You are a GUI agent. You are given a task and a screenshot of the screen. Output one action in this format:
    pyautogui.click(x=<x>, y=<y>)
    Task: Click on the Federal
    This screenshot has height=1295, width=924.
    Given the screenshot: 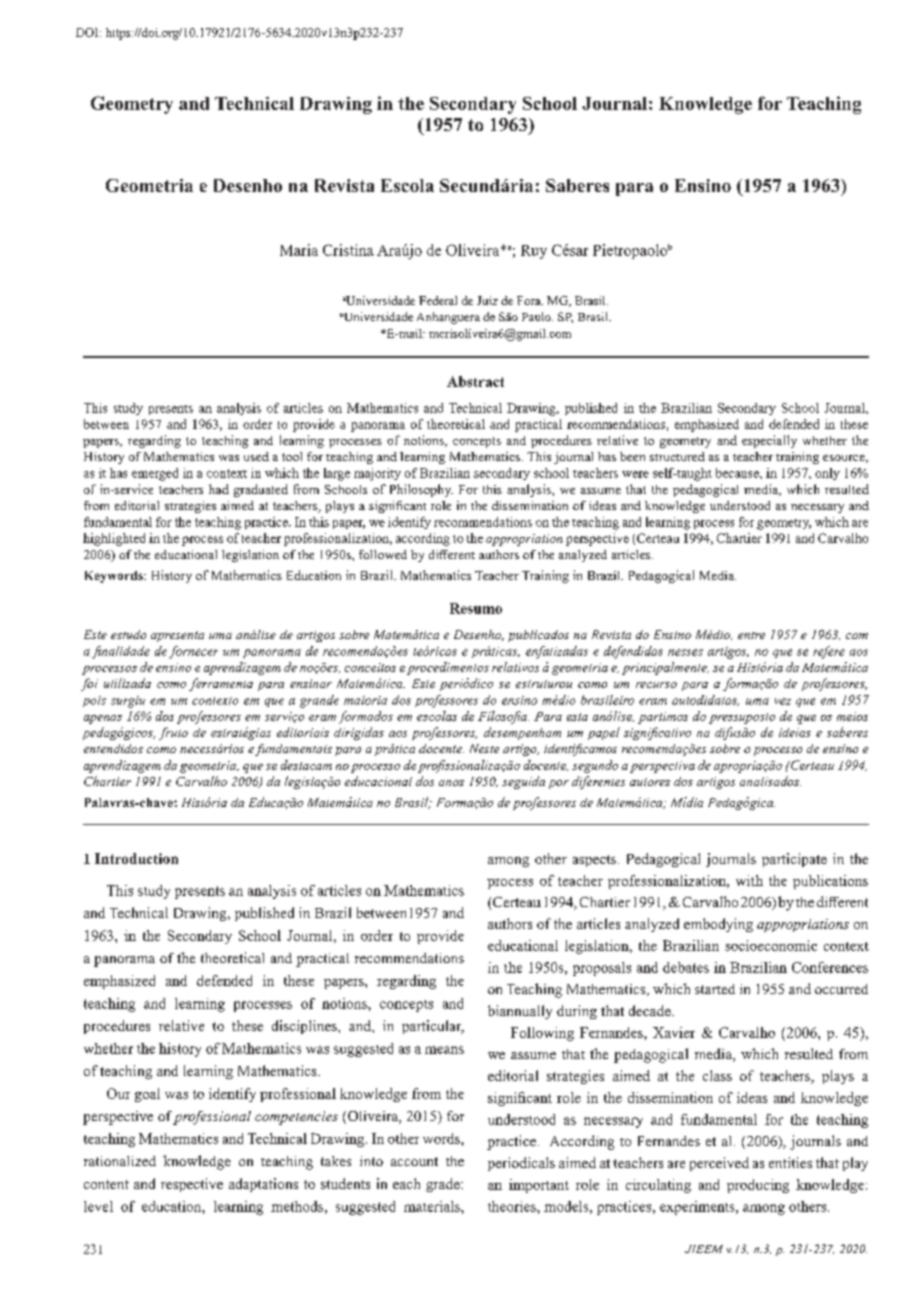 What is the action you would take?
    pyautogui.click(x=438, y=300)
